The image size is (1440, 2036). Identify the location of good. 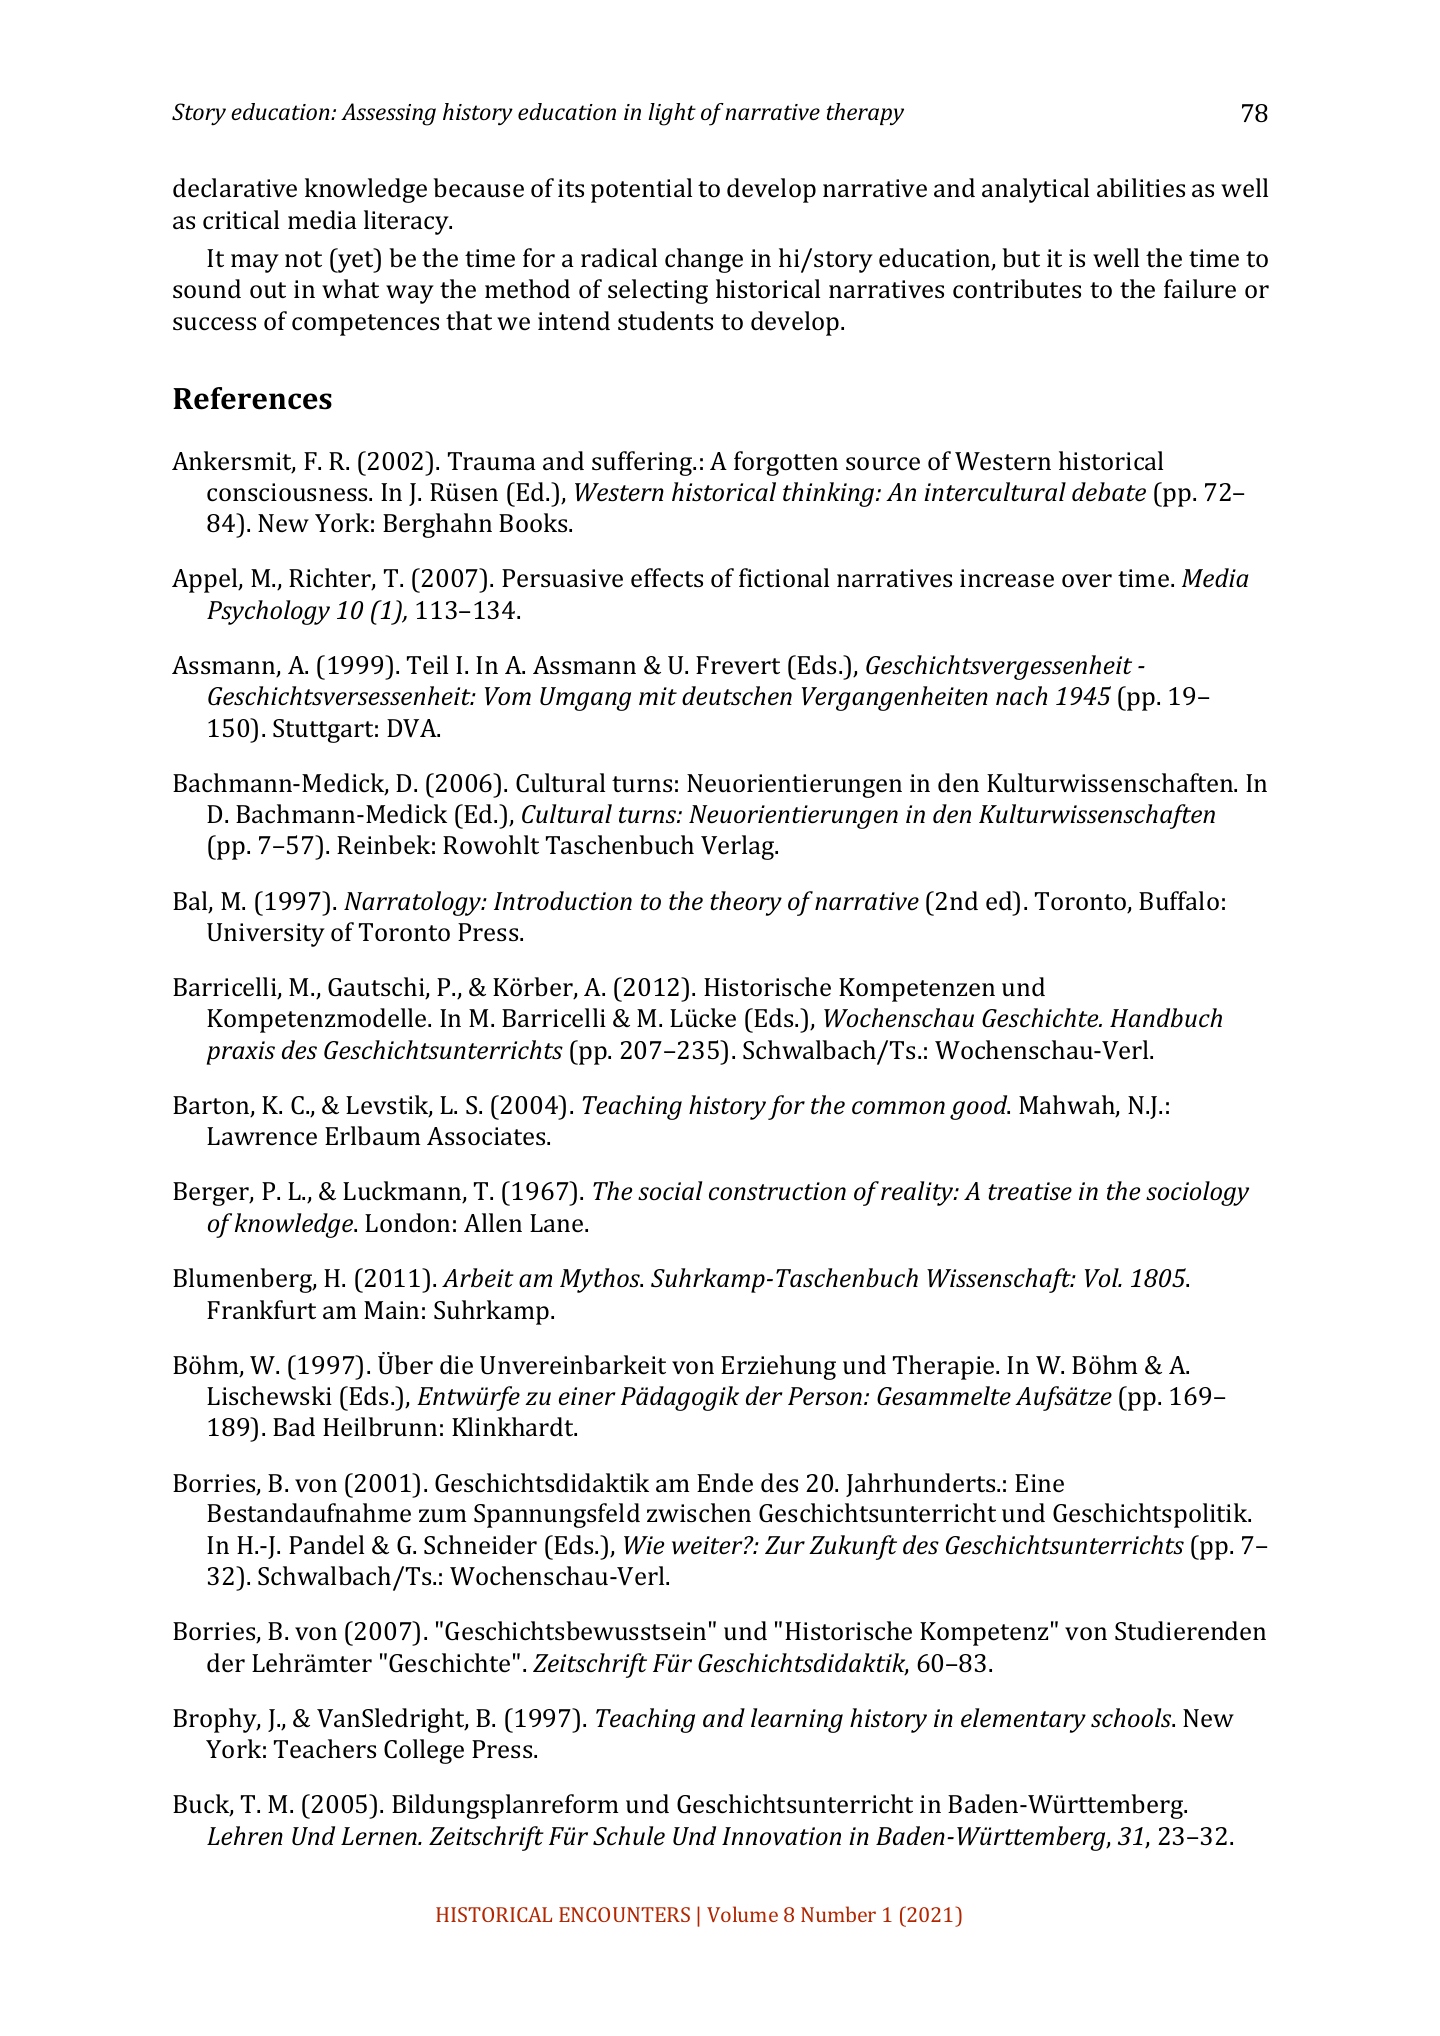
(980, 1107).
